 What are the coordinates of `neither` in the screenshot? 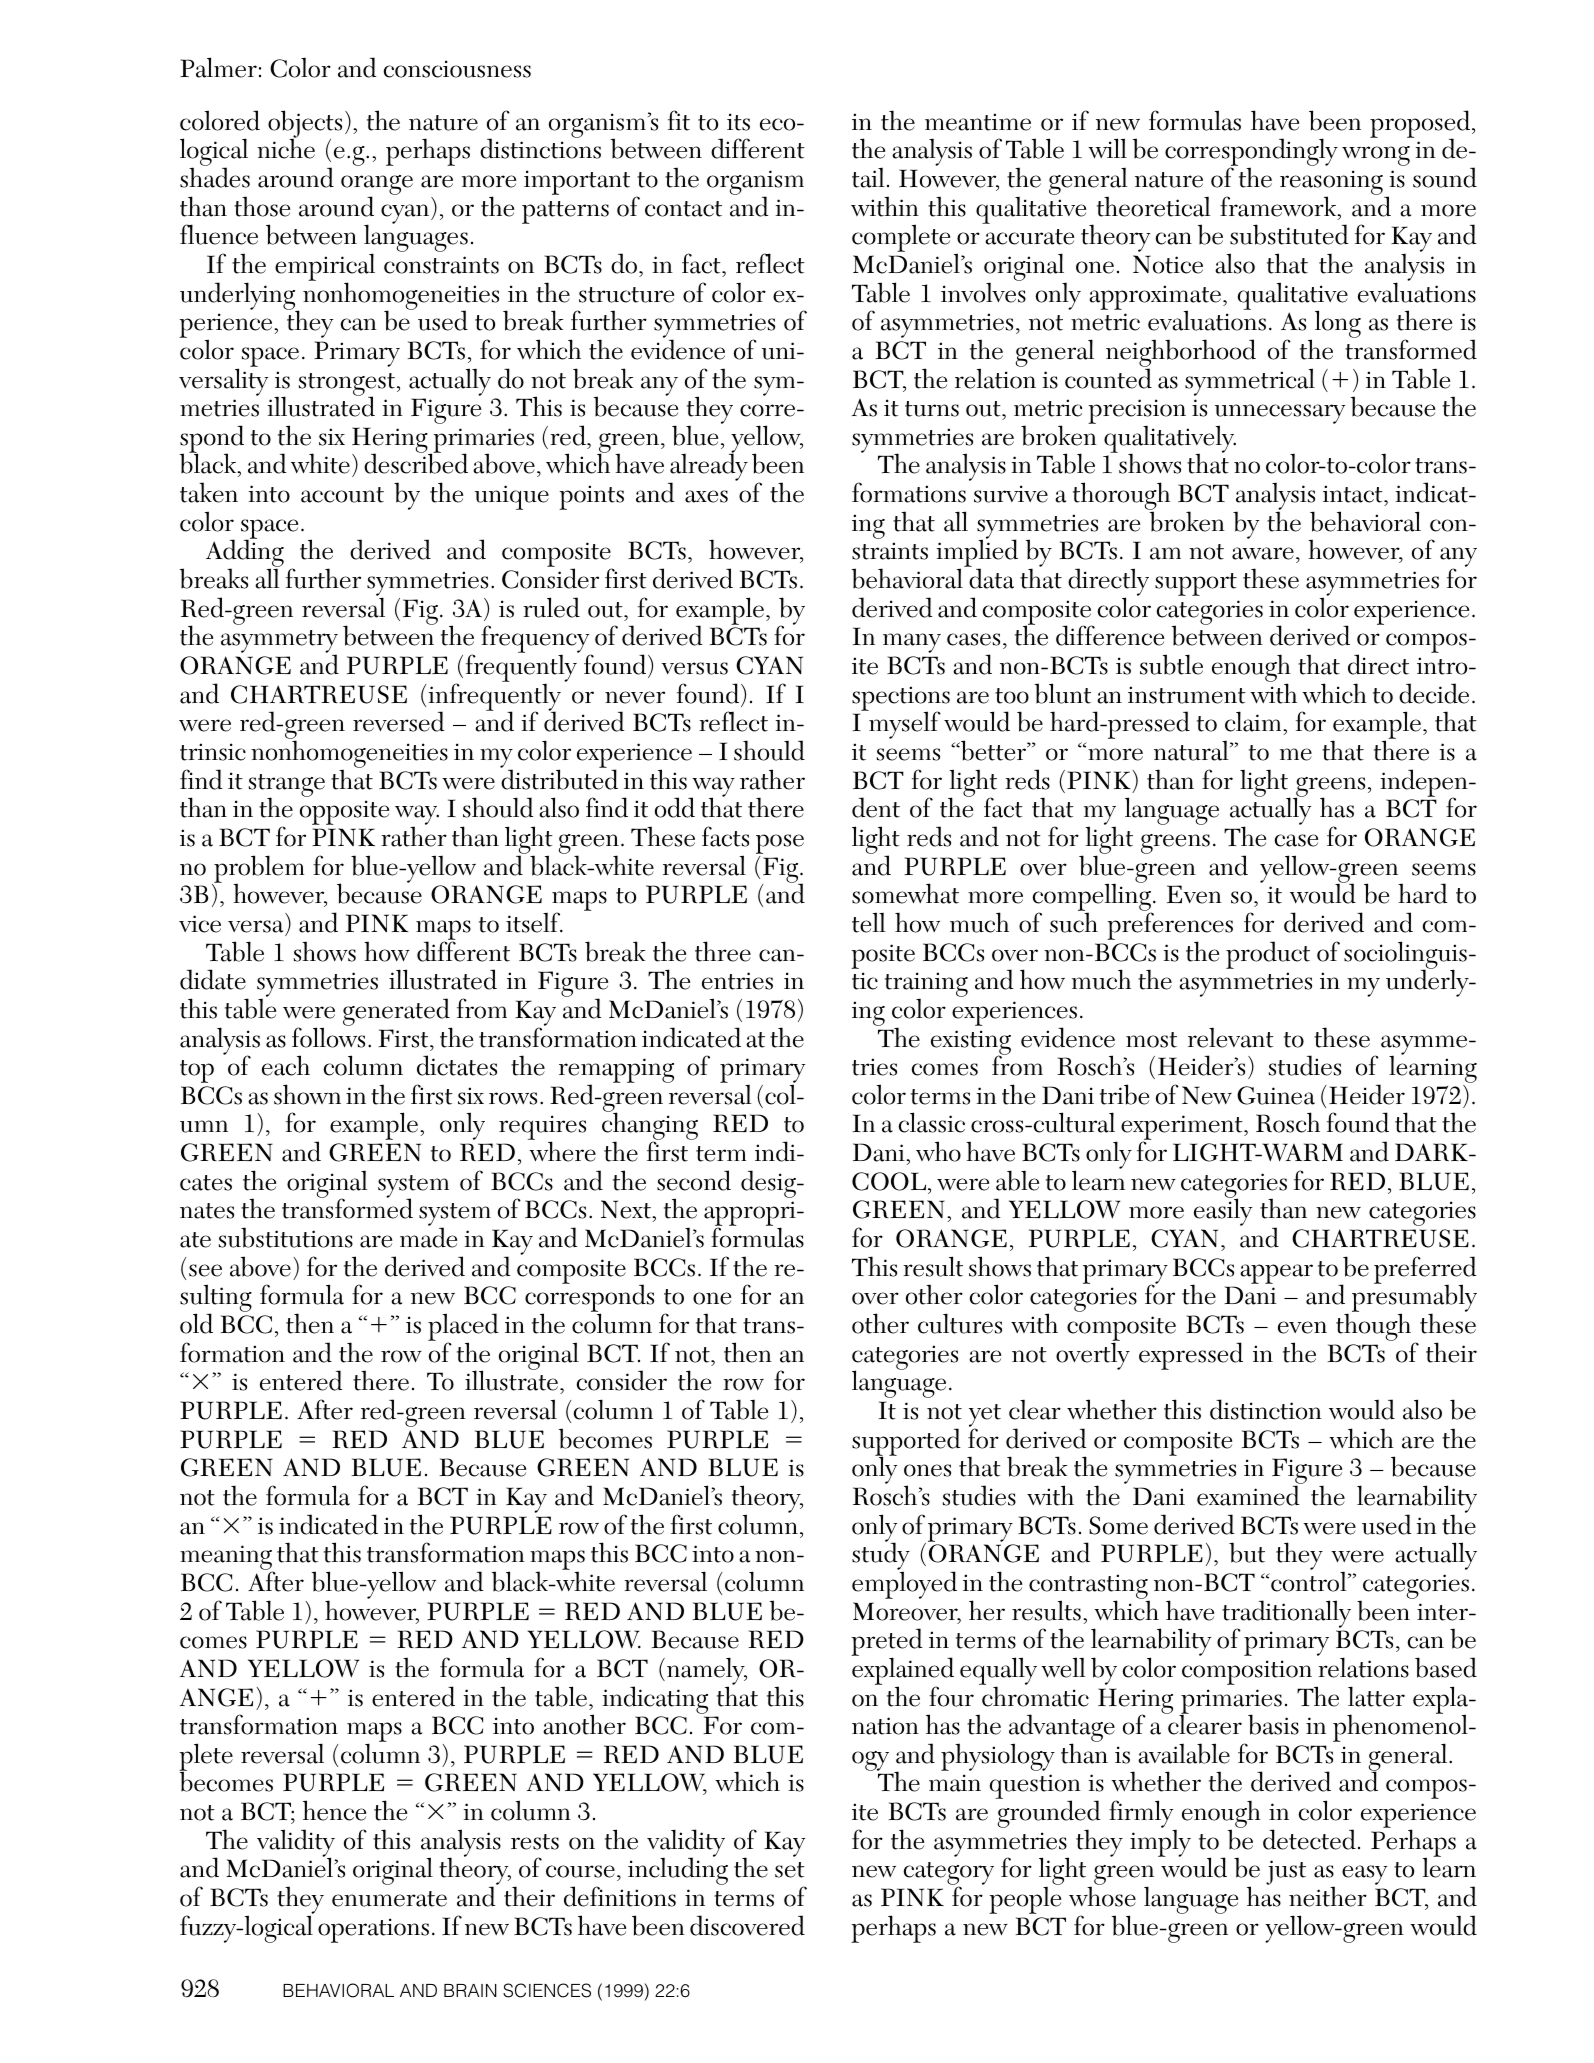 It's located at (1328, 1896).
